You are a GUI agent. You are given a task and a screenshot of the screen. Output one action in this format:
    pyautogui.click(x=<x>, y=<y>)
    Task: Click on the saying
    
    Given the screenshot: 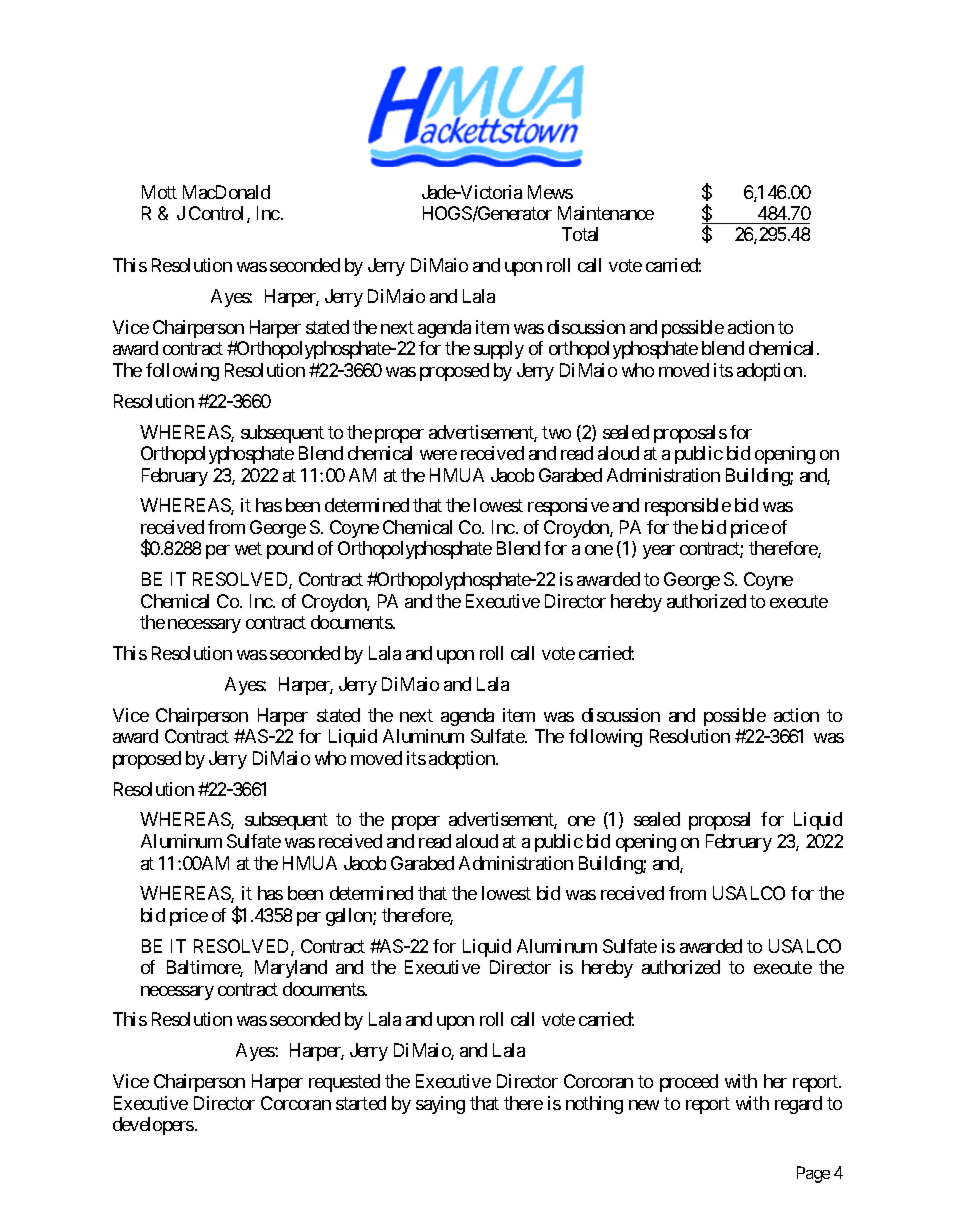 What is the action you would take?
    pyautogui.click(x=440, y=1105)
